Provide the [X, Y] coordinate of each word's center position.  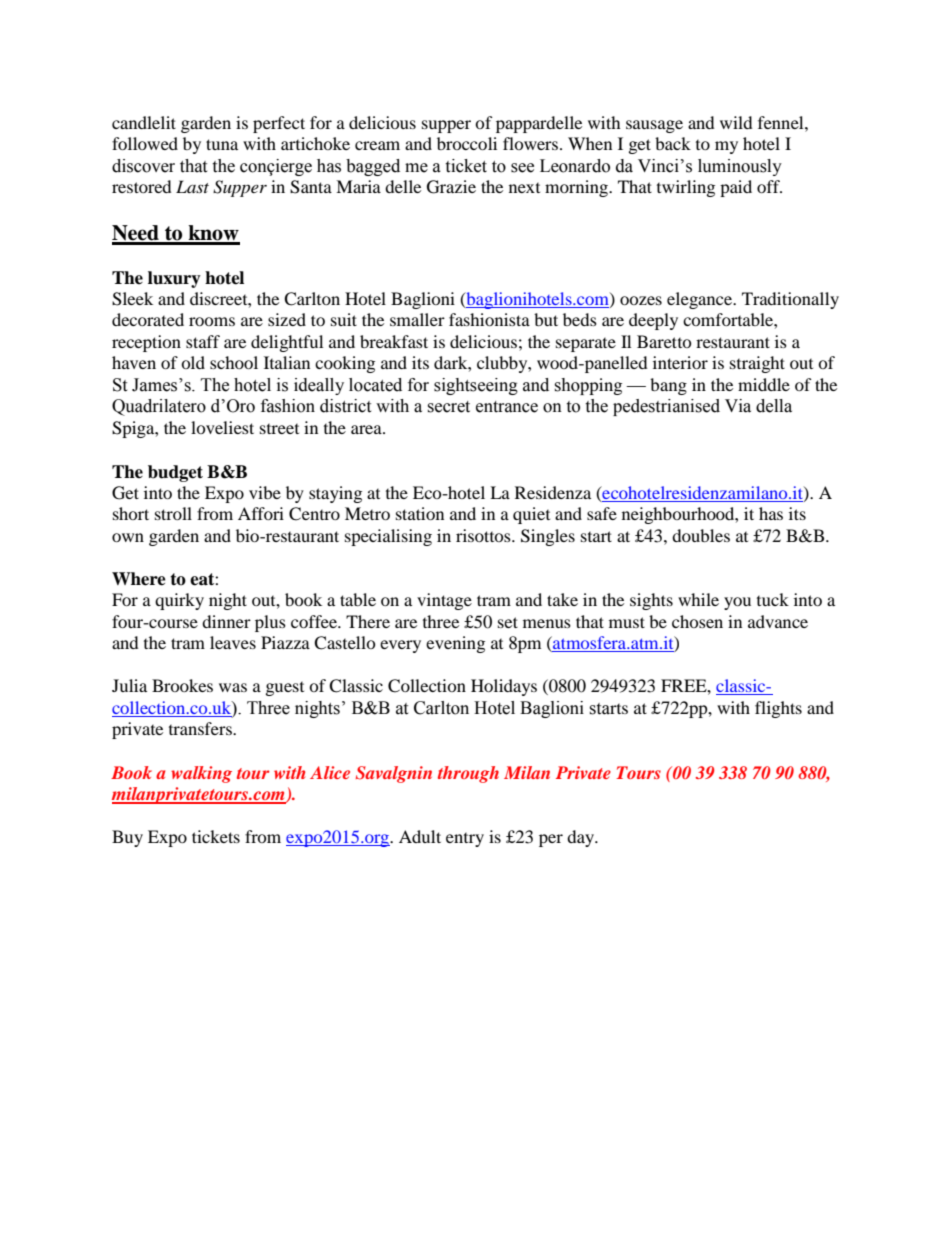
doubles [701, 535]
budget [175, 473]
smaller [417, 319]
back [673, 143]
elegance [701, 300]
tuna [222, 144]
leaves [233, 642]
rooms [212, 321]
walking [201, 774]
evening [455, 644]
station [420, 513]
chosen [697, 621]
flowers [532, 143]
